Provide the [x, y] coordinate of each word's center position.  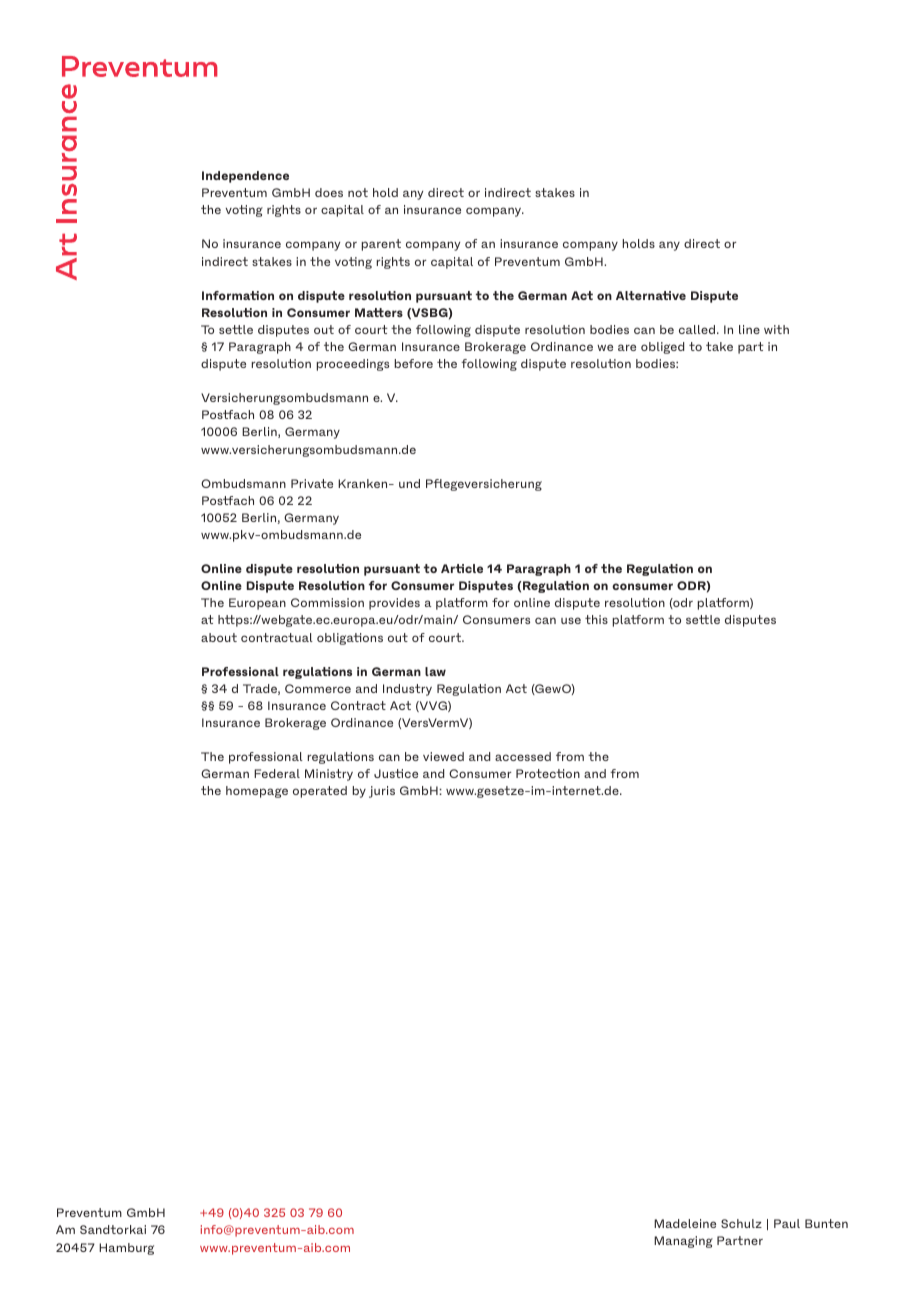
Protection [548, 773]
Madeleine [685, 1223]
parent [381, 245]
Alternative [651, 295]
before [414, 363]
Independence [245, 177]
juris [382, 792]
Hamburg [126, 1249]
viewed [443, 756]
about [219, 637]
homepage [257, 792]
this [596, 619]
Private [312, 483]
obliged [662, 348]
